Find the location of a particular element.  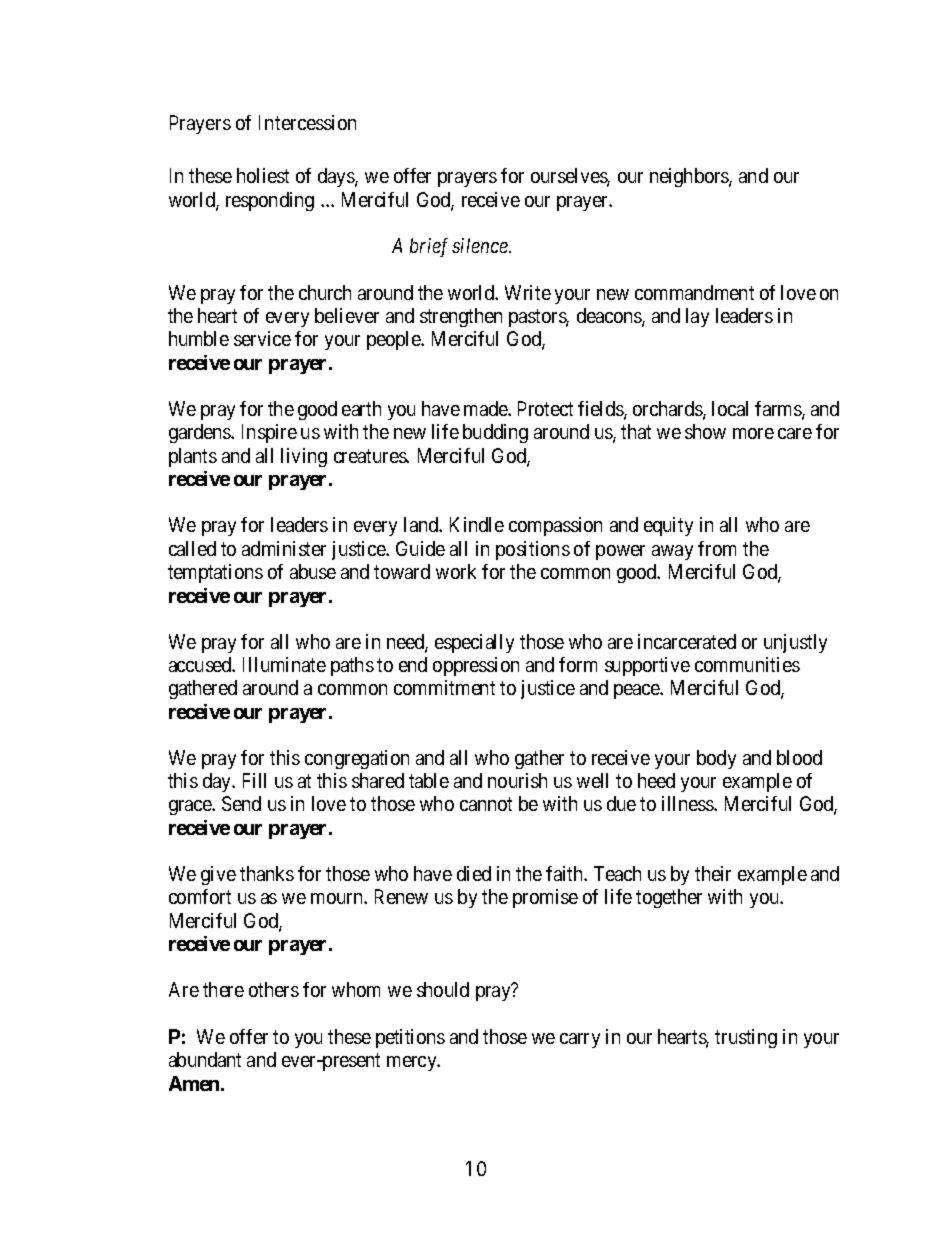

nourish is located at coordinates (517, 780).
